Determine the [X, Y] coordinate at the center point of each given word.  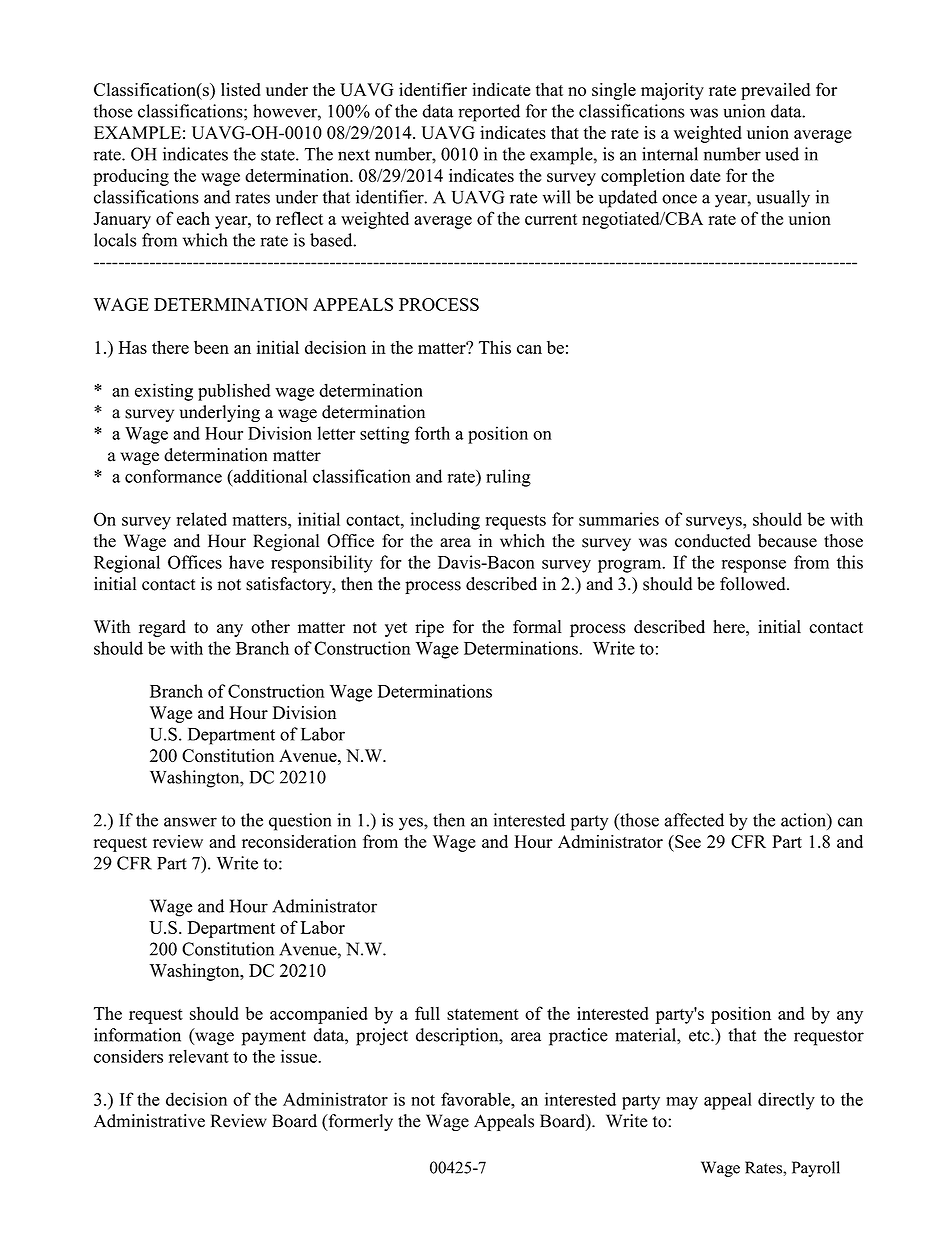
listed [241, 89]
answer [190, 822]
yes [412, 824]
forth [432, 433]
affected [694, 820]
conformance [173, 476]
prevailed [775, 91]
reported [489, 113]
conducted [713, 541]
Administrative [149, 1121]
